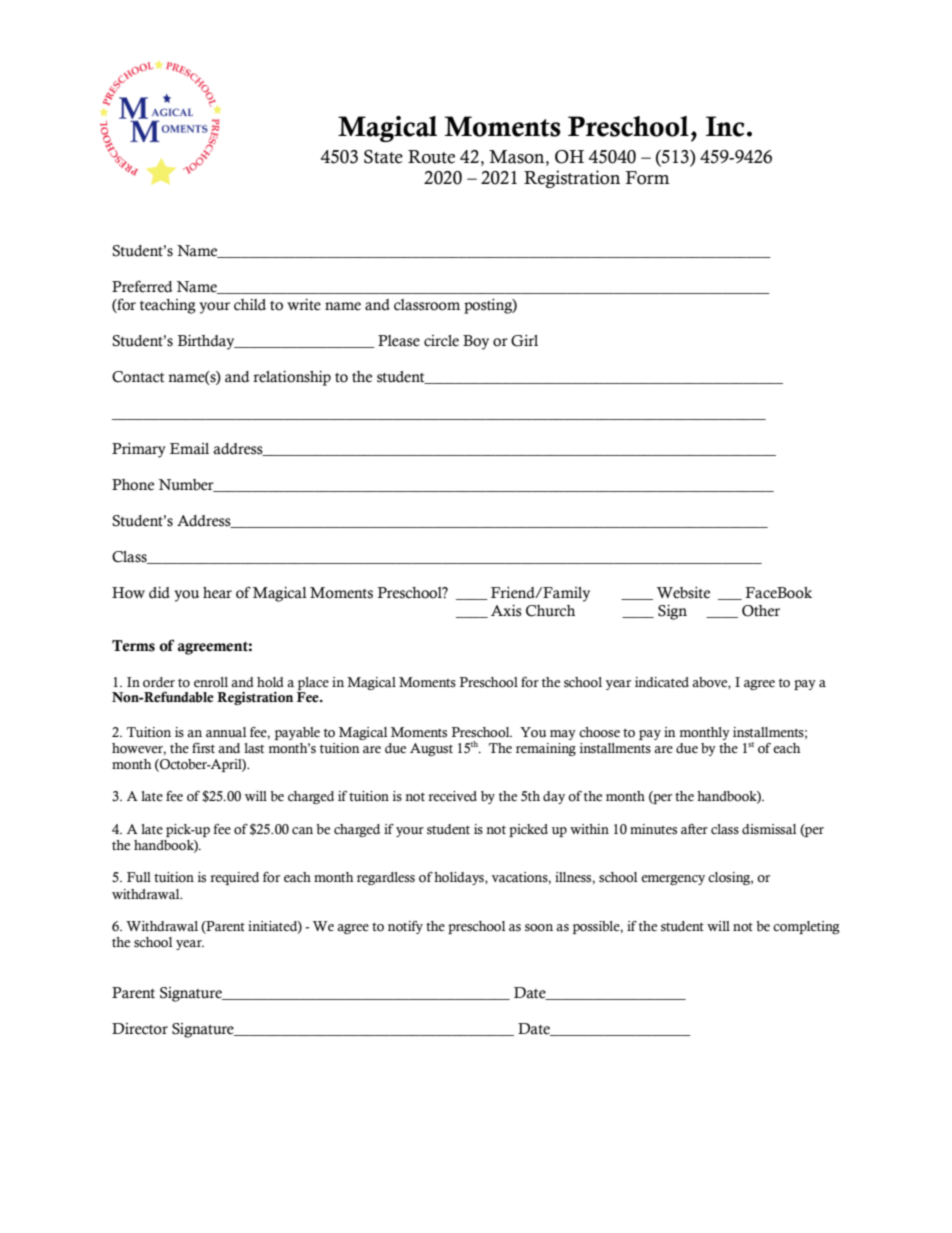 This image has width=952, height=1233. Describe the element at coordinates (431, 157) in the image. I see `Route` at that location.
